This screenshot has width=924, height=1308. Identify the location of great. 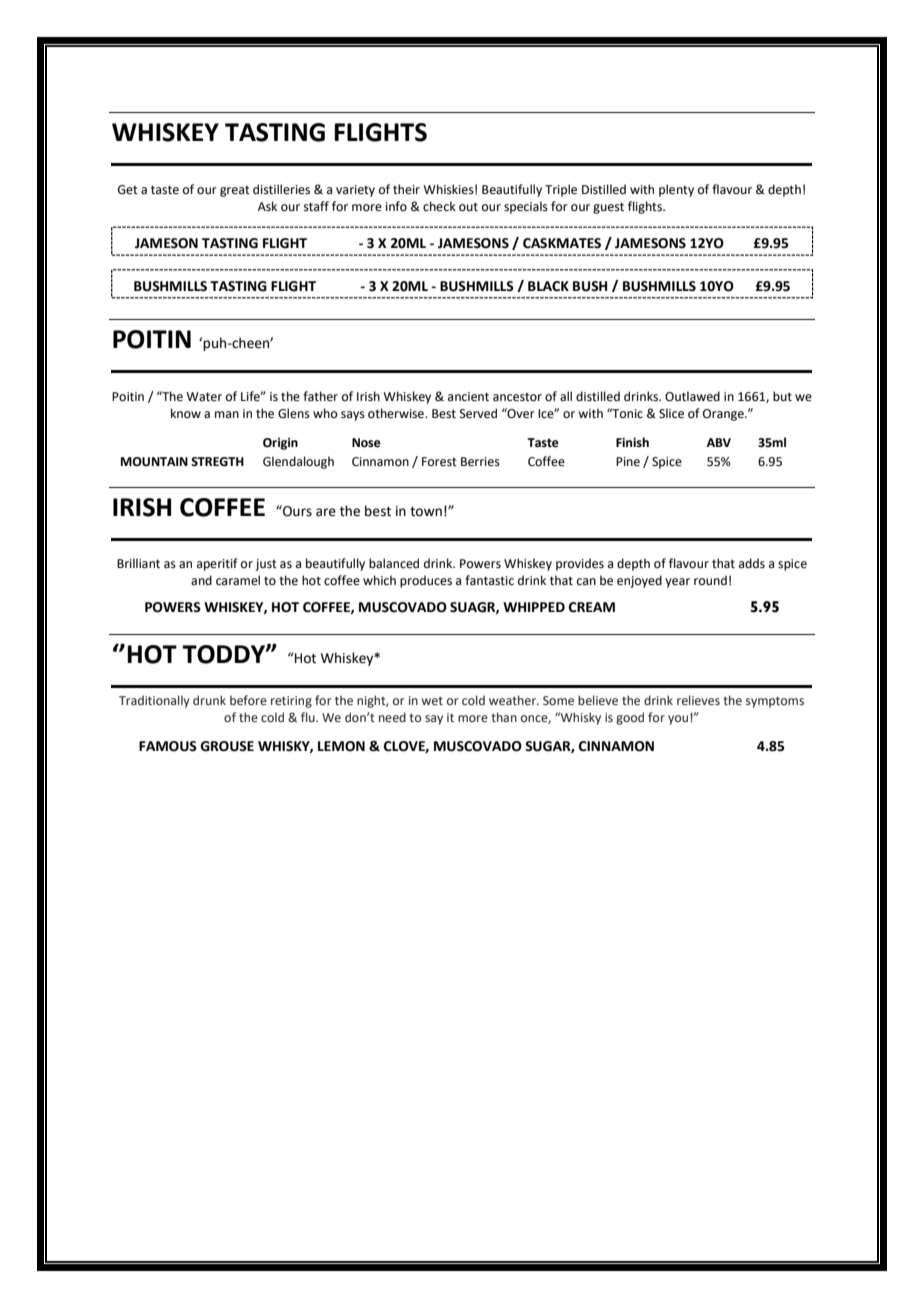
(235, 191).
